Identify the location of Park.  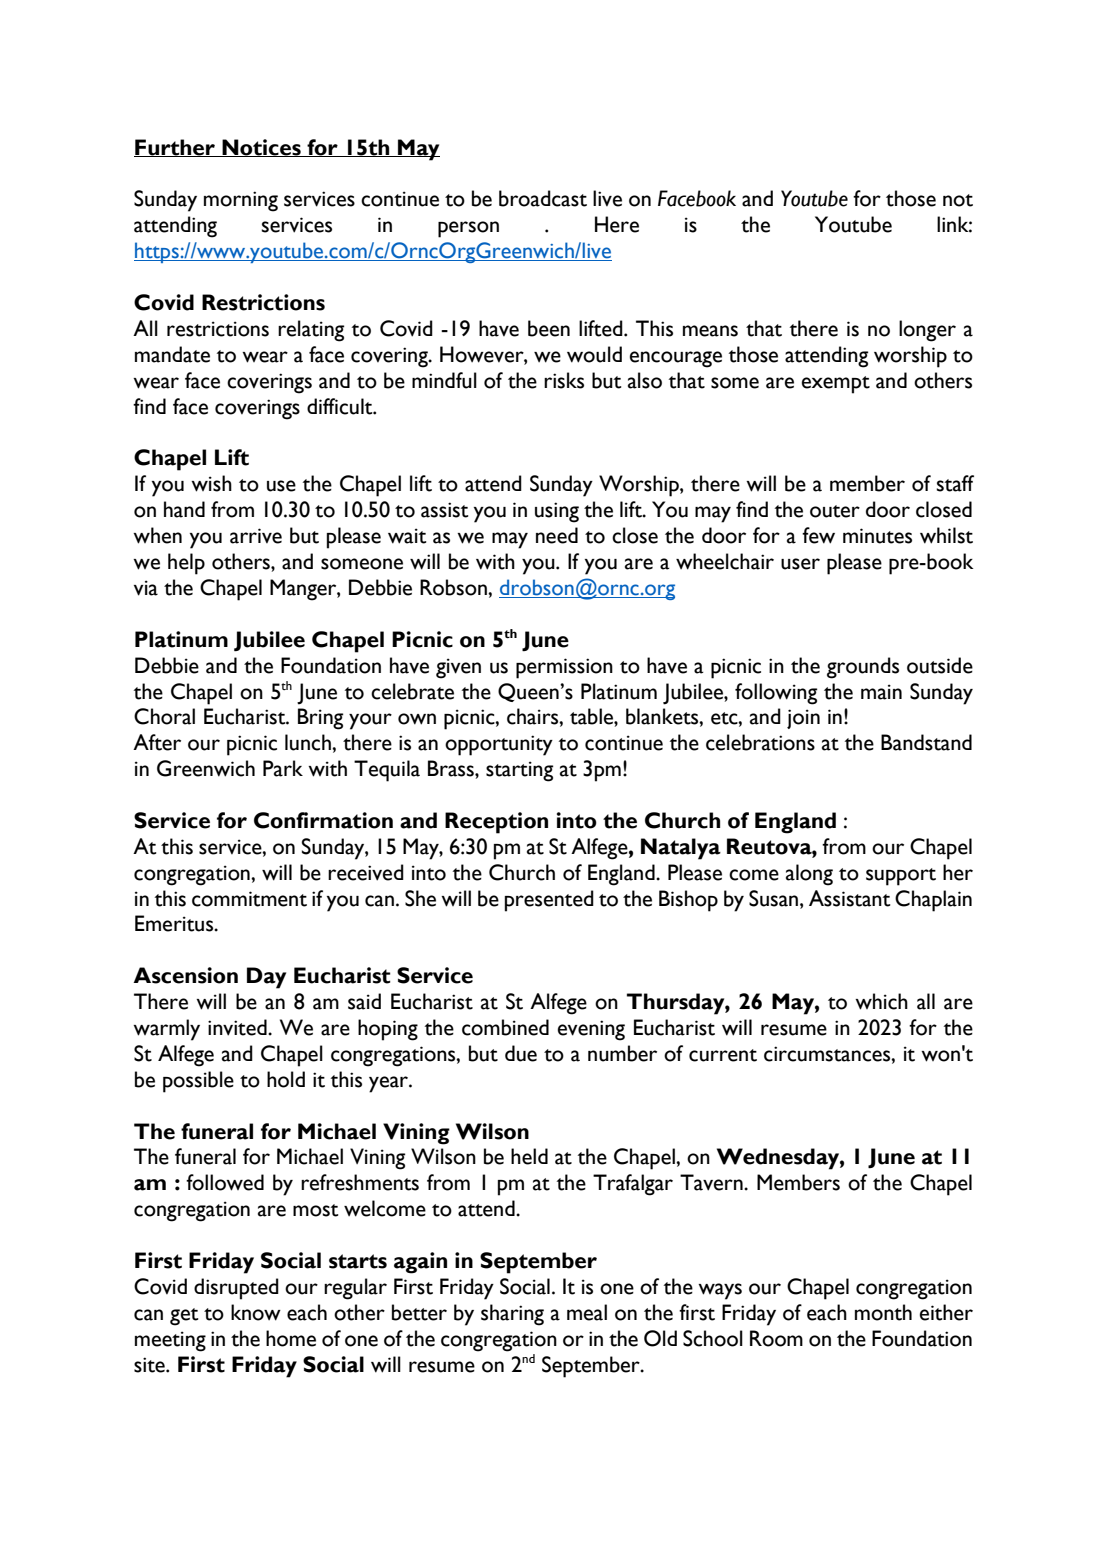
(283, 768).
